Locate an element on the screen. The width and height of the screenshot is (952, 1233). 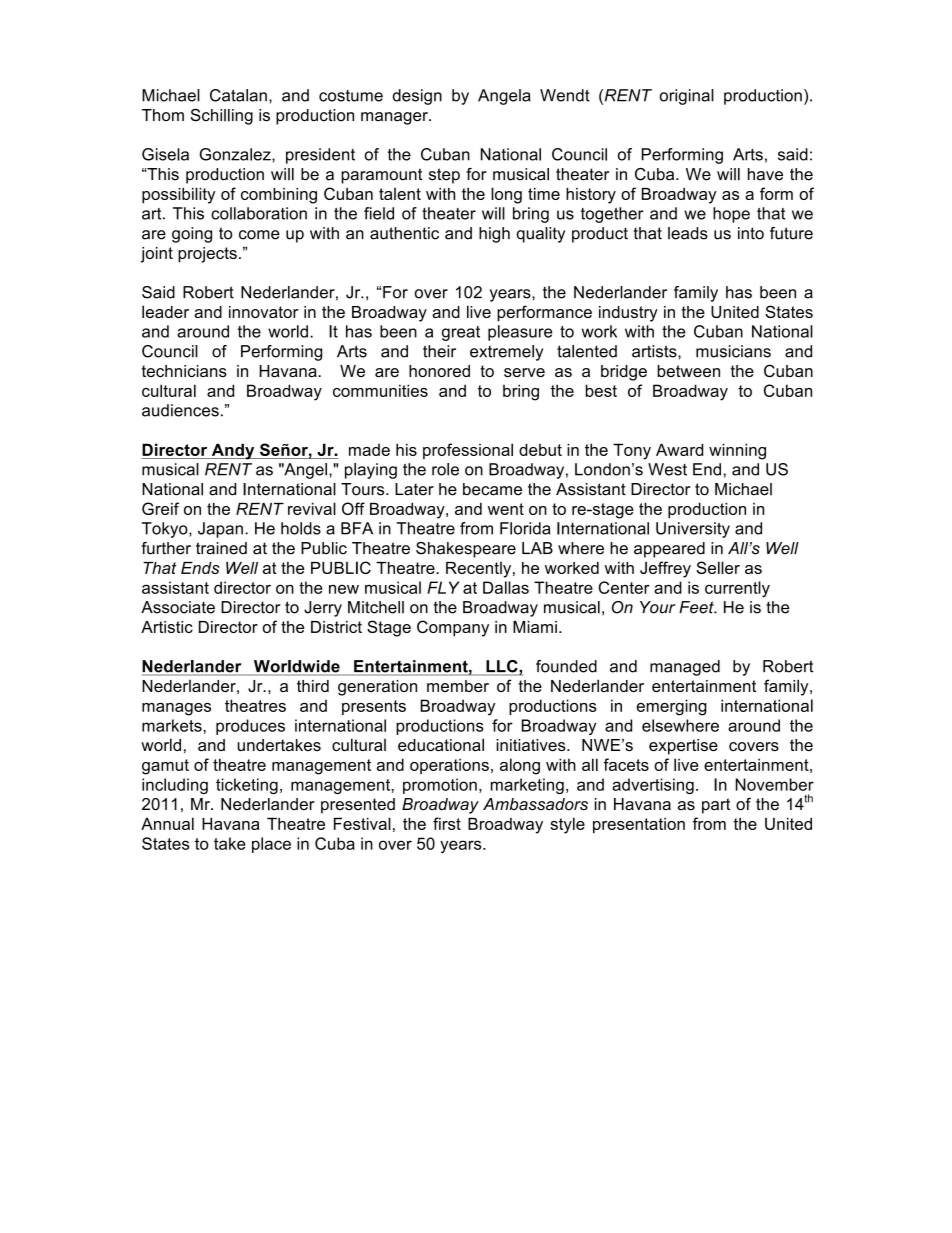
managed is located at coordinates (685, 668).
